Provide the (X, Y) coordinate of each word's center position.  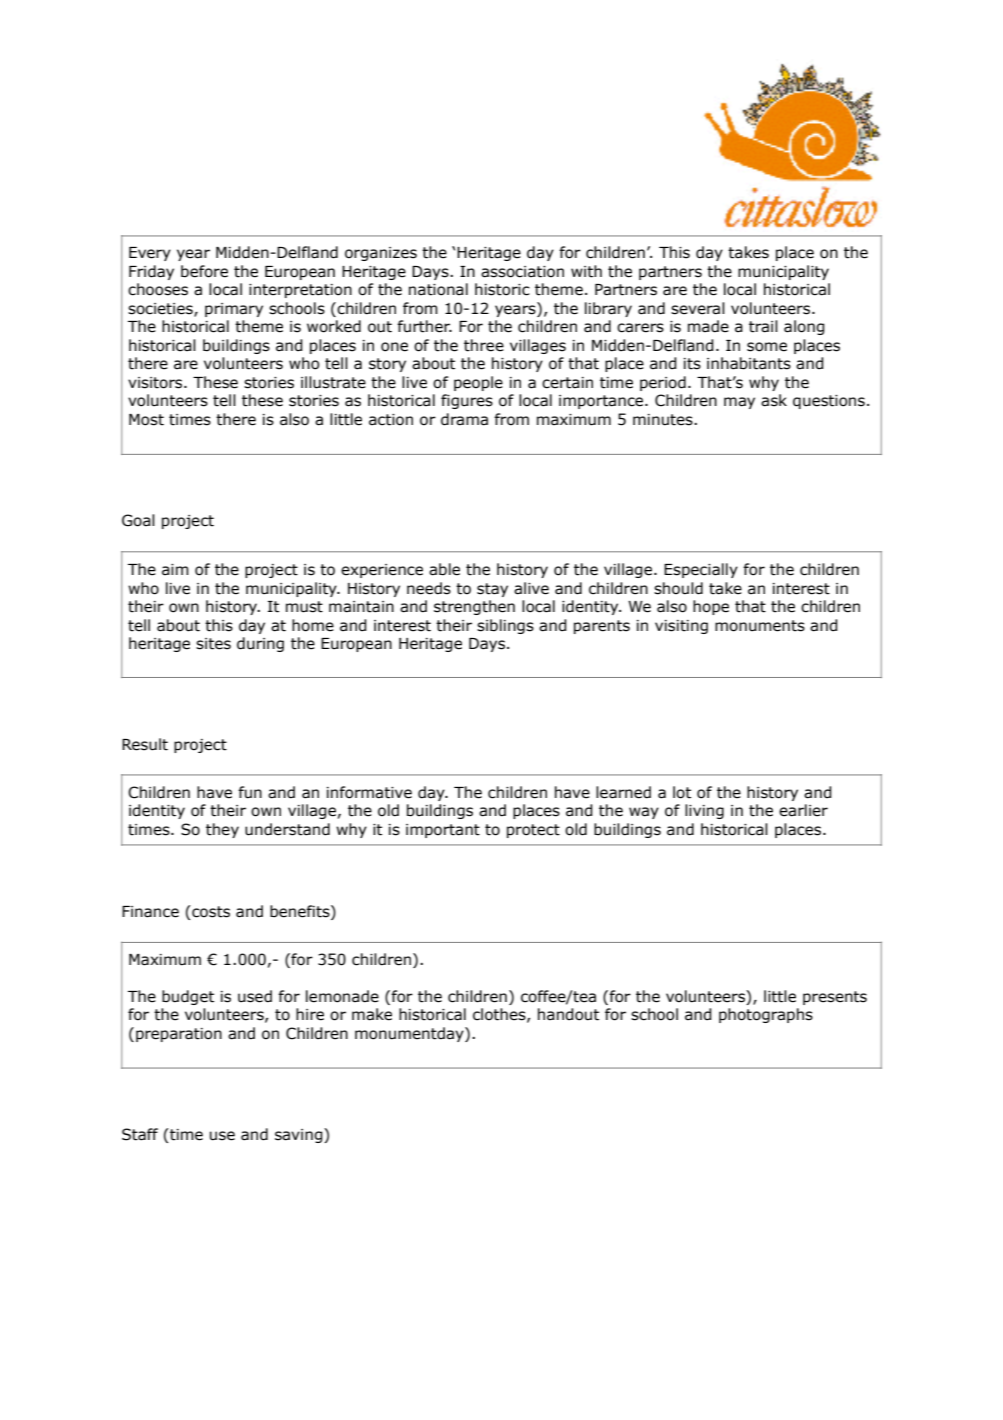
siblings (505, 626)
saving (300, 1135)
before (204, 271)
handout (568, 1014)
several (698, 308)
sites (213, 644)
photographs (766, 1015)
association (522, 272)
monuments (760, 626)
